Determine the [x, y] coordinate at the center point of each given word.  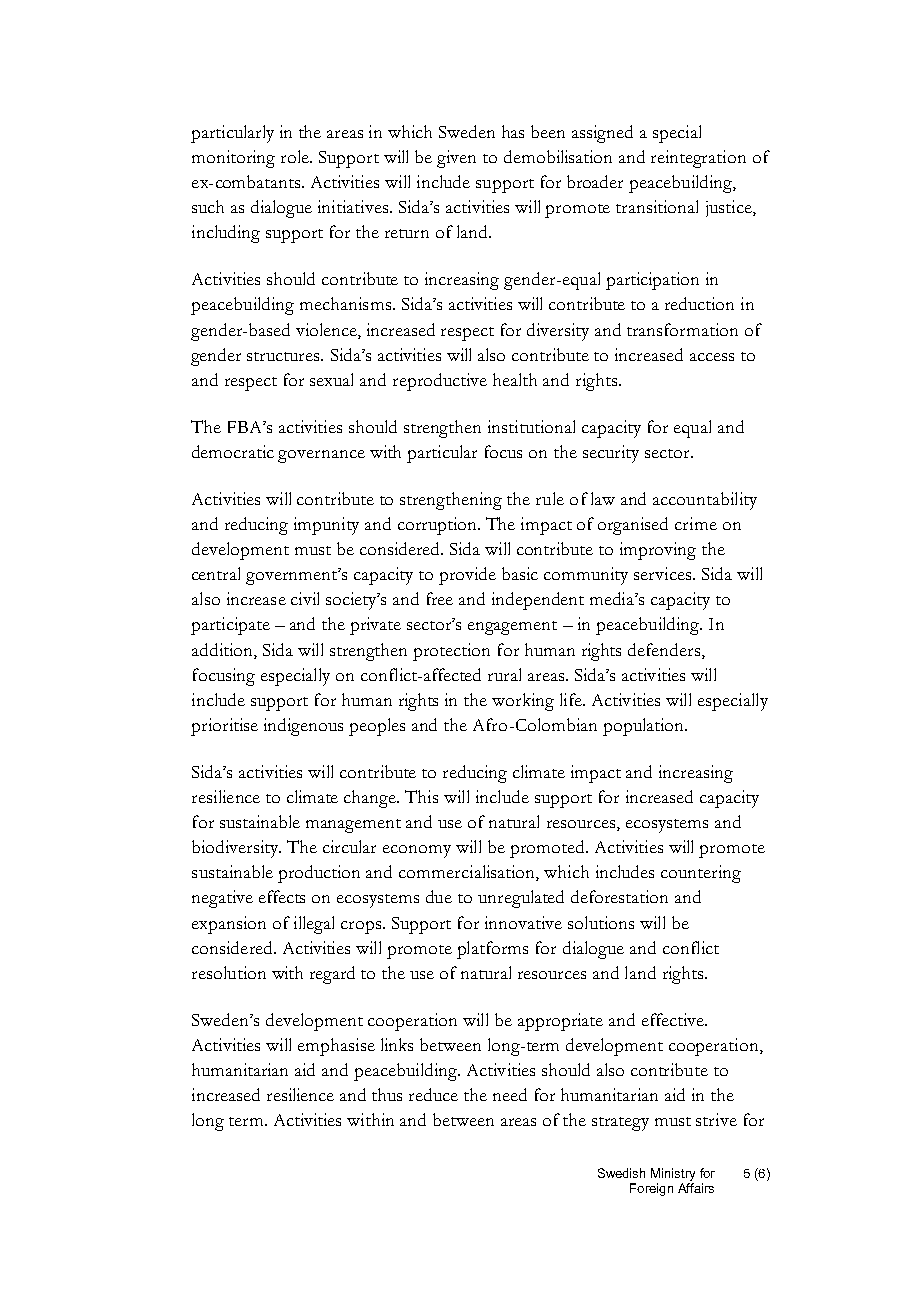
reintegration [698, 159]
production [319, 874]
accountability [705, 501]
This [421, 796]
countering [701, 874]
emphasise [336, 1047]
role [296, 156]
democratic [233, 451]
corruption [439, 526]
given [456, 159]
